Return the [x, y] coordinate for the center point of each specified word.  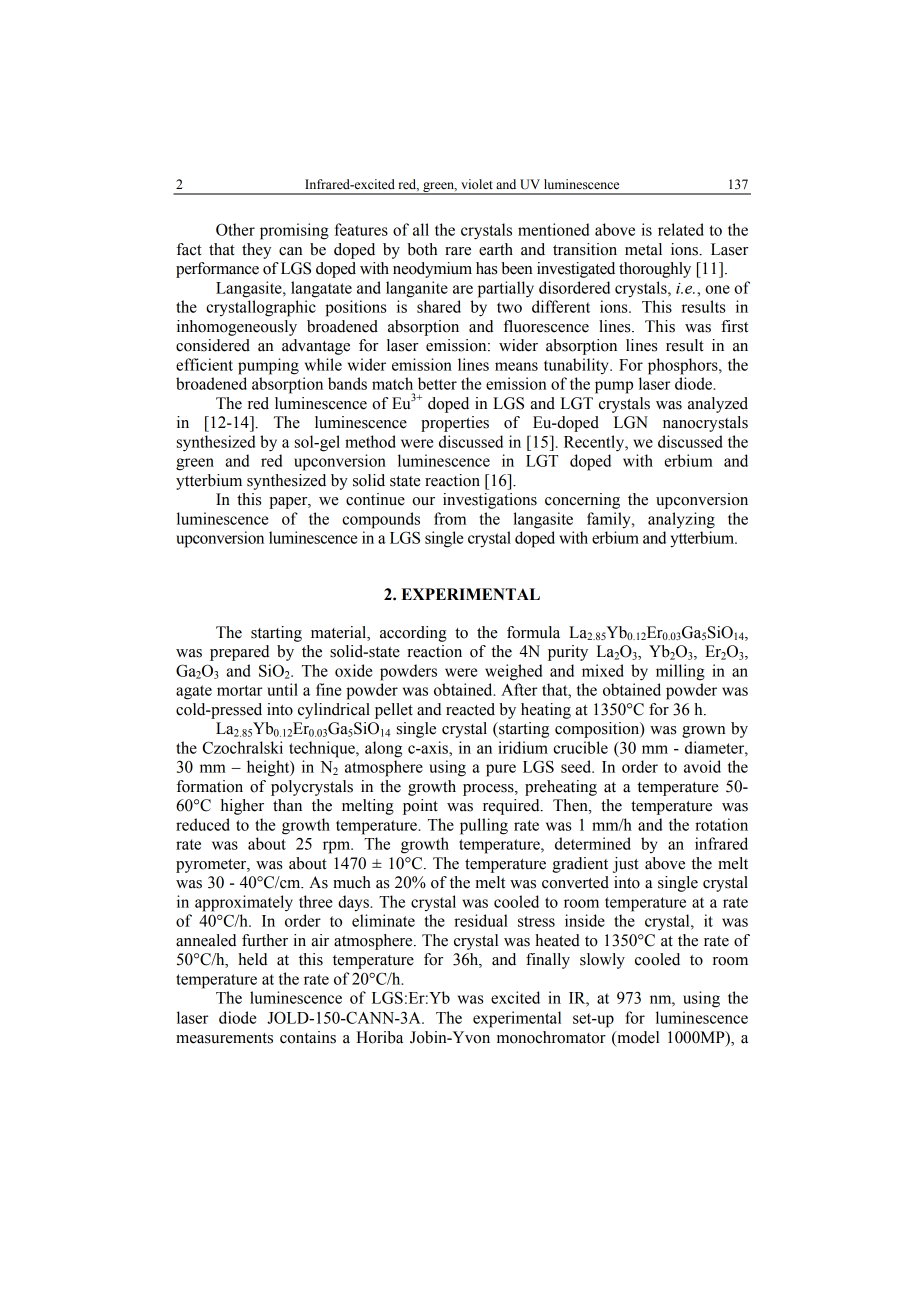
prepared [239, 653]
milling [680, 672]
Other [235, 229]
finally [548, 961]
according [413, 634]
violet [477, 184]
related [681, 229]
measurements [224, 1038]
